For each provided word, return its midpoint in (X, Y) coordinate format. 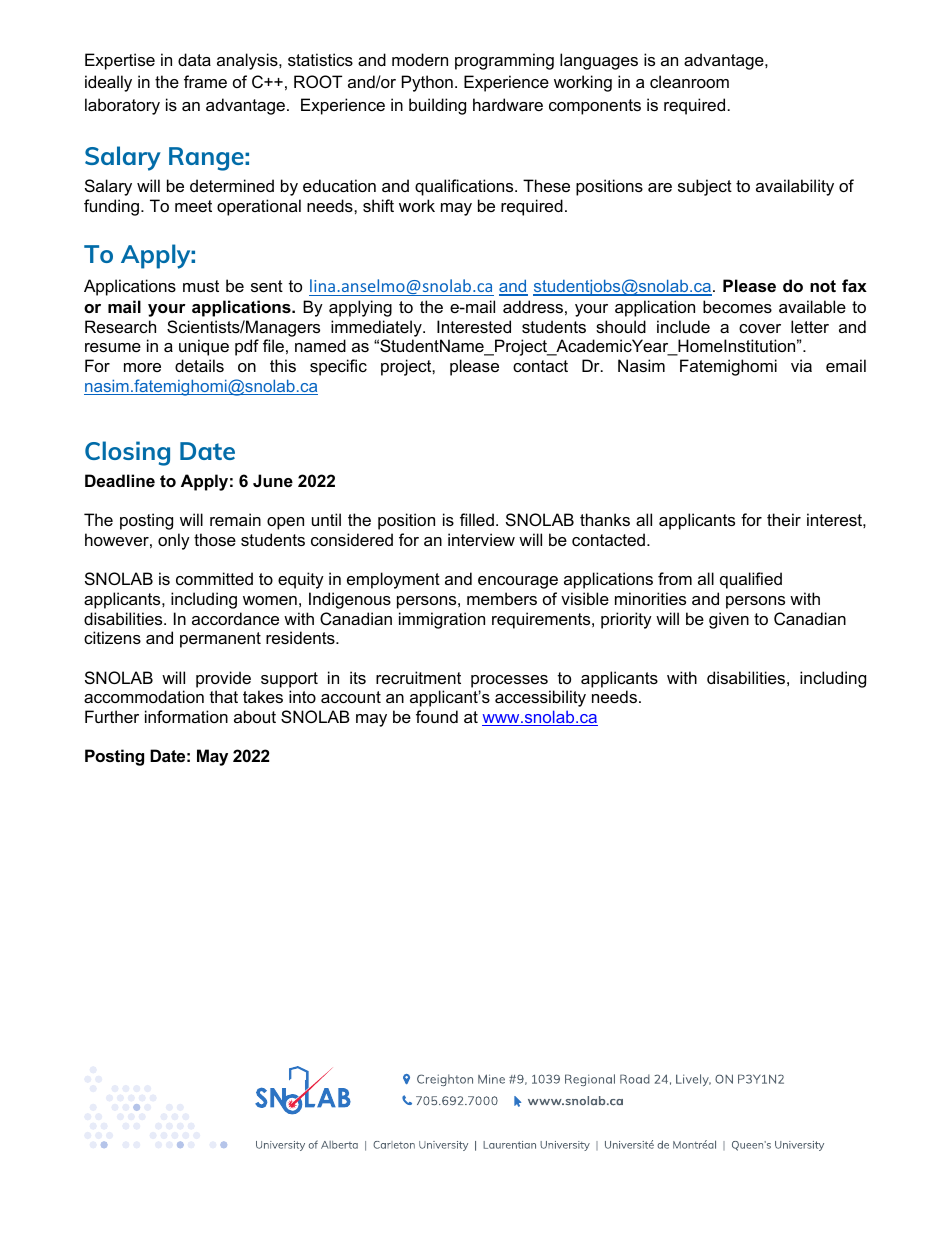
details (199, 365)
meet (193, 206)
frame (205, 81)
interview (481, 539)
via (801, 365)
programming (504, 61)
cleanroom (689, 81)
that (224, 696)
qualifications (465, 187)
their (784, 519)
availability (795, 187)
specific (338, 367)
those (215, 539)
